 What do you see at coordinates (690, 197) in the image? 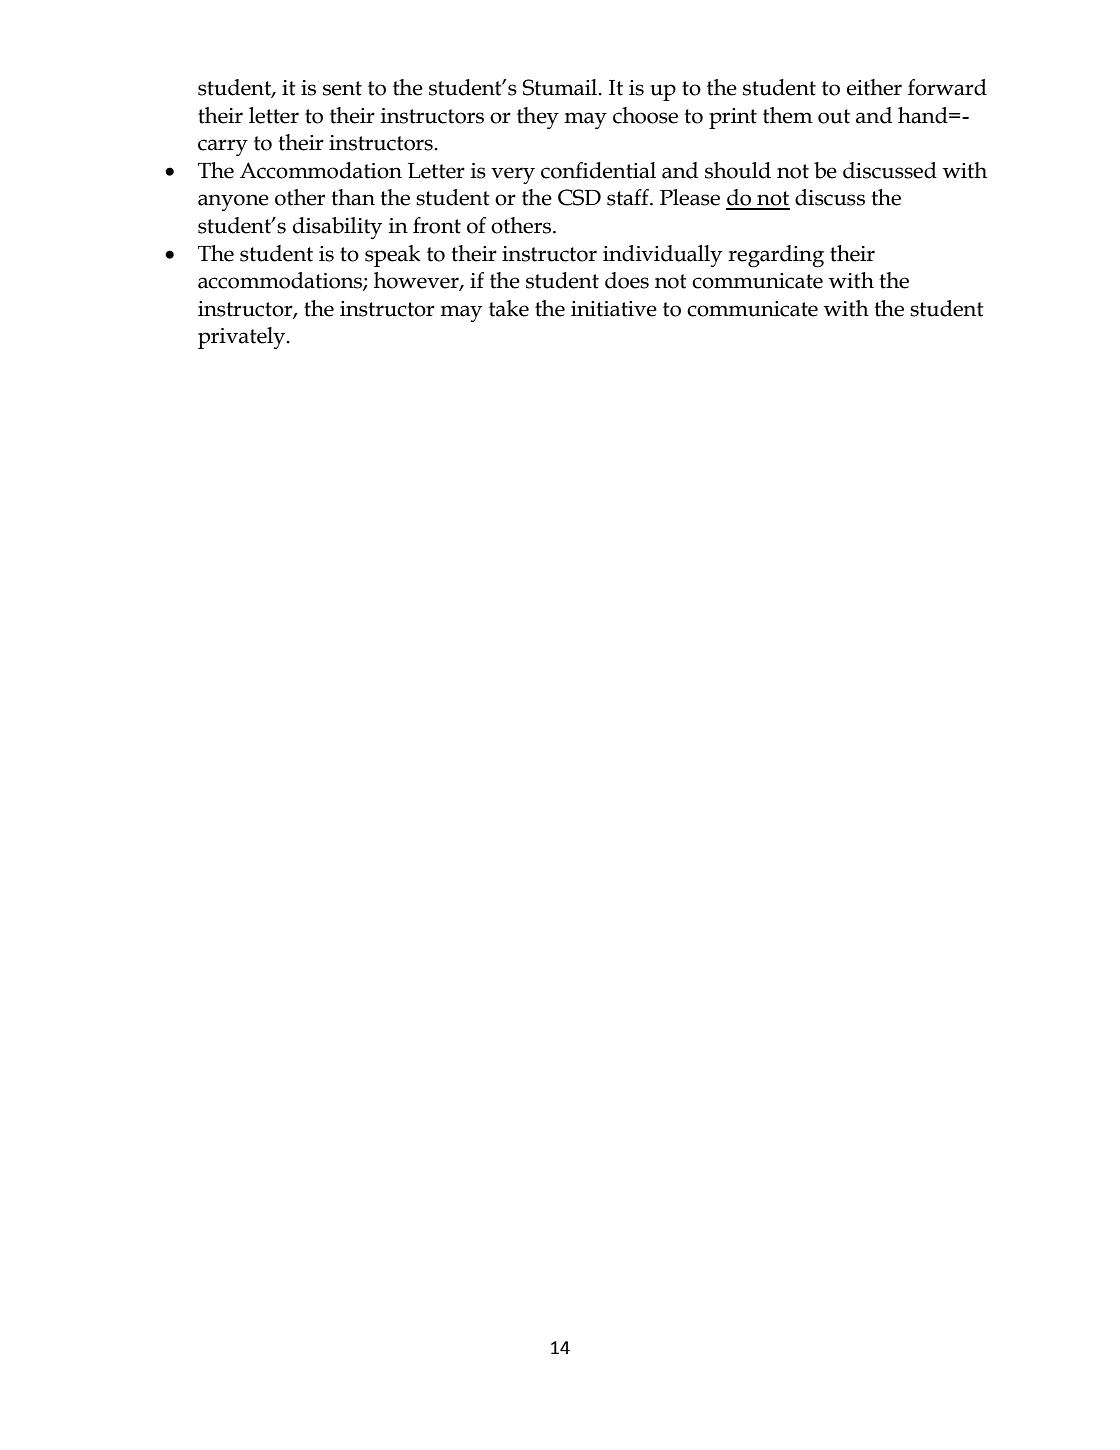
I see `Please` at bounding box center [690, 197].
